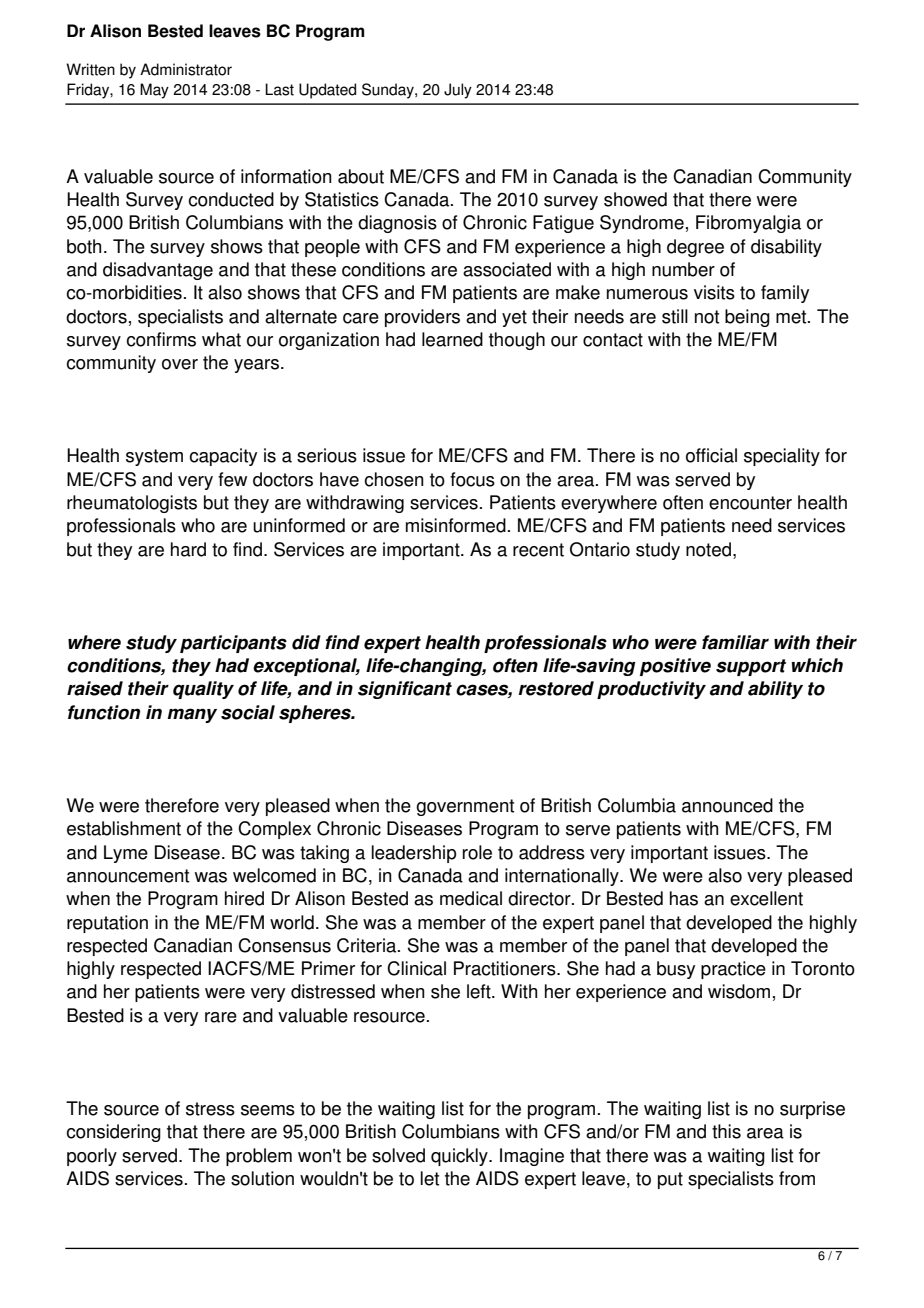 This screenshot has height=1308, width=924. What do you see at coordinates (726, 1131) in the screenshot?
I see `this` at bounding box center [726, 1131].
